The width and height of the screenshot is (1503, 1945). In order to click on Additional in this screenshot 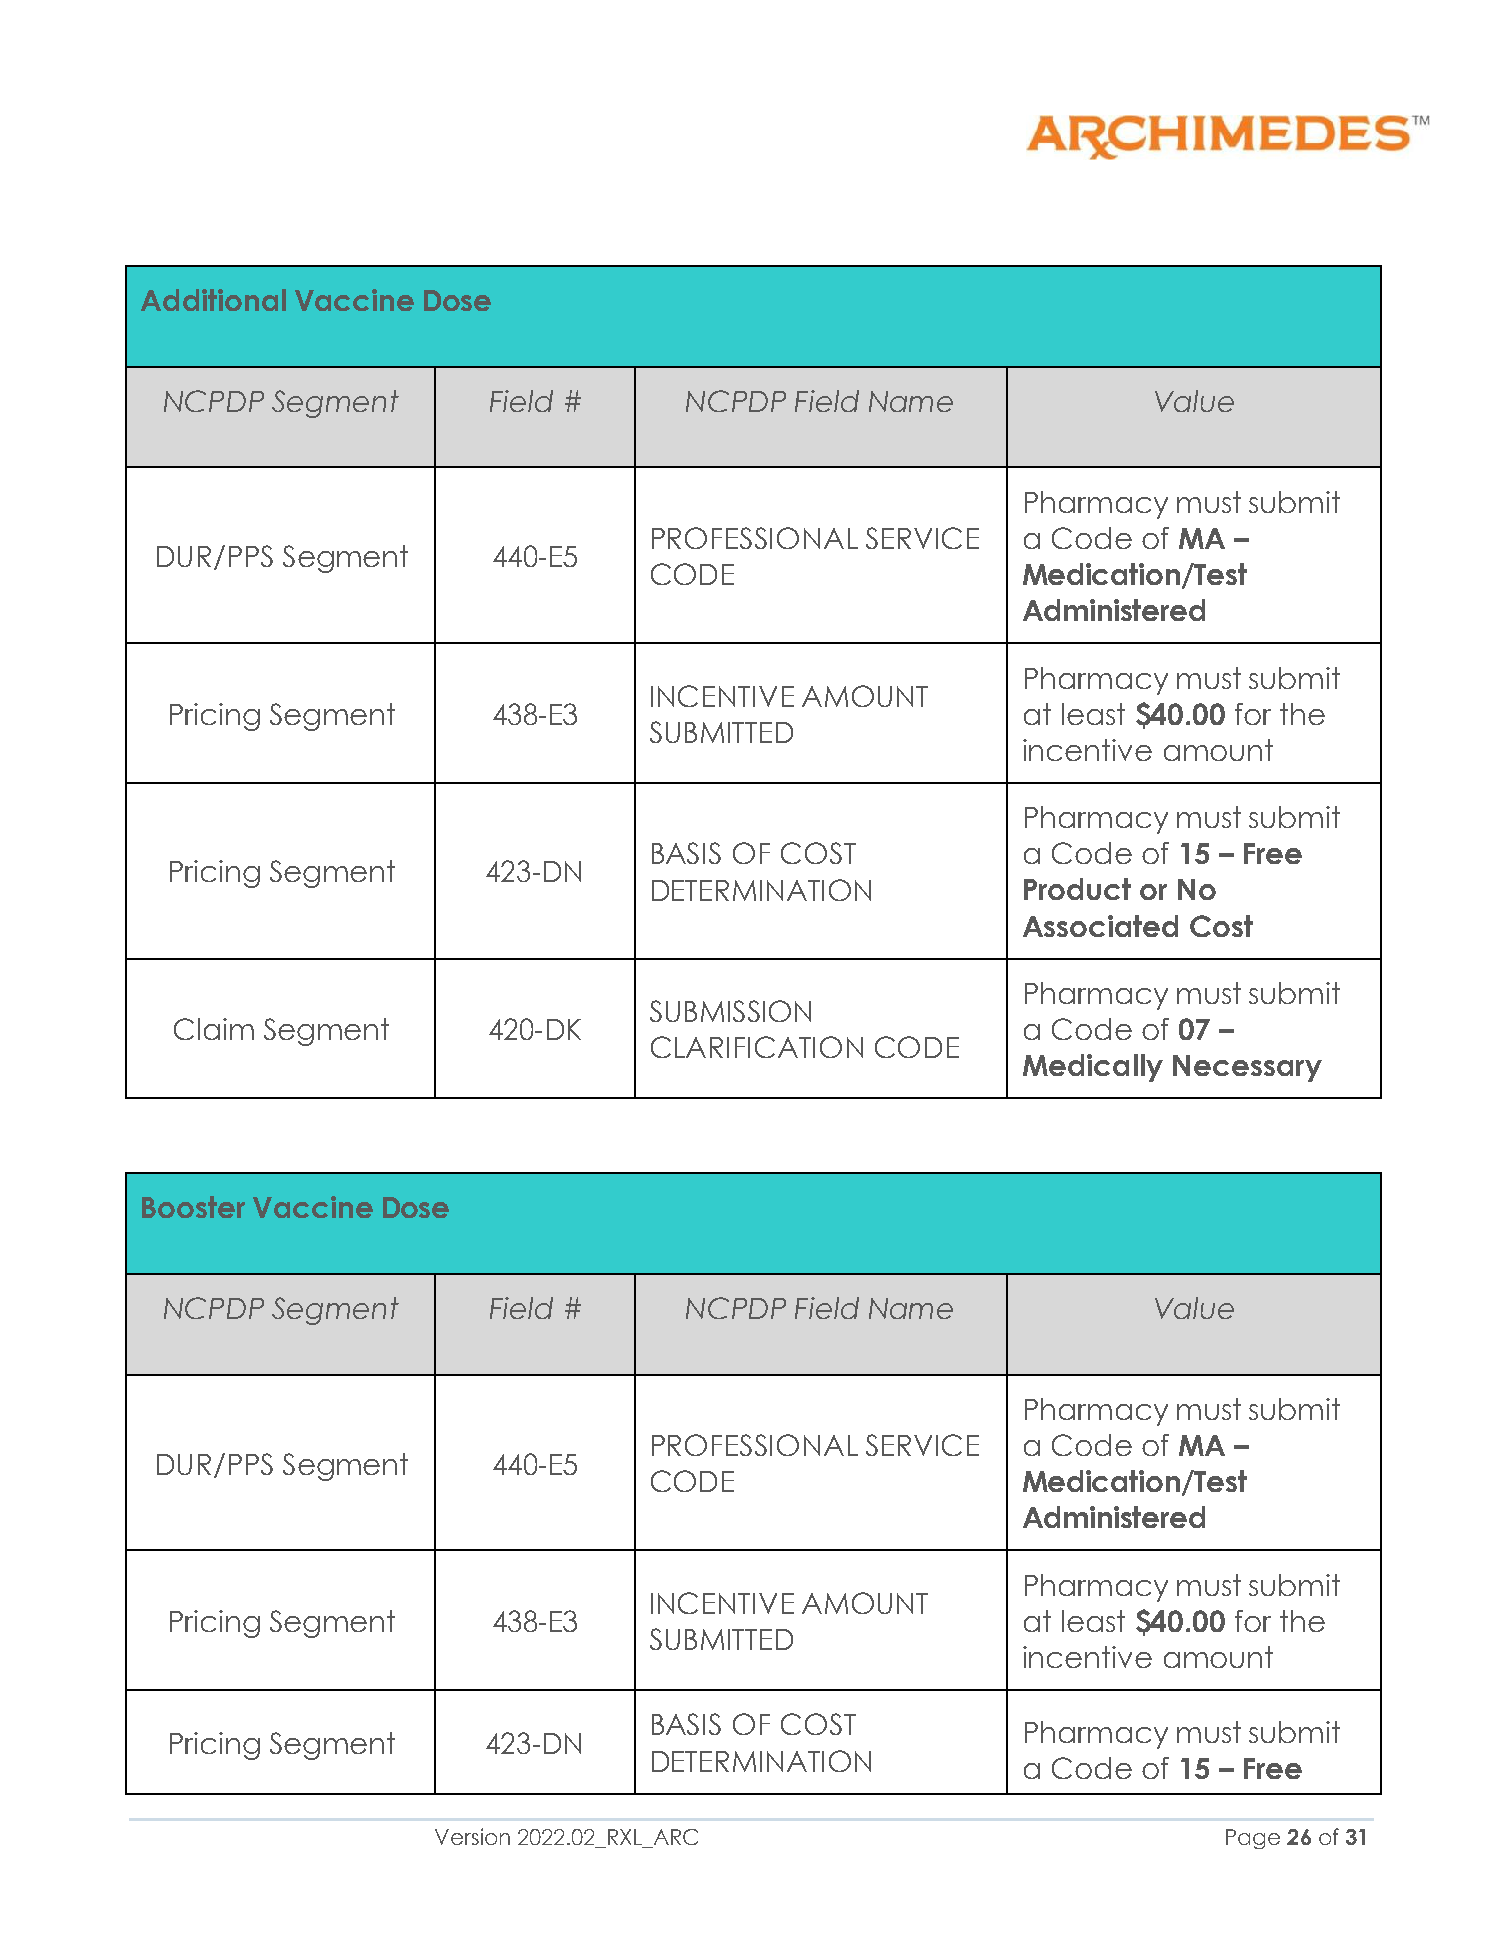, I will do `click(213, 300)`.
